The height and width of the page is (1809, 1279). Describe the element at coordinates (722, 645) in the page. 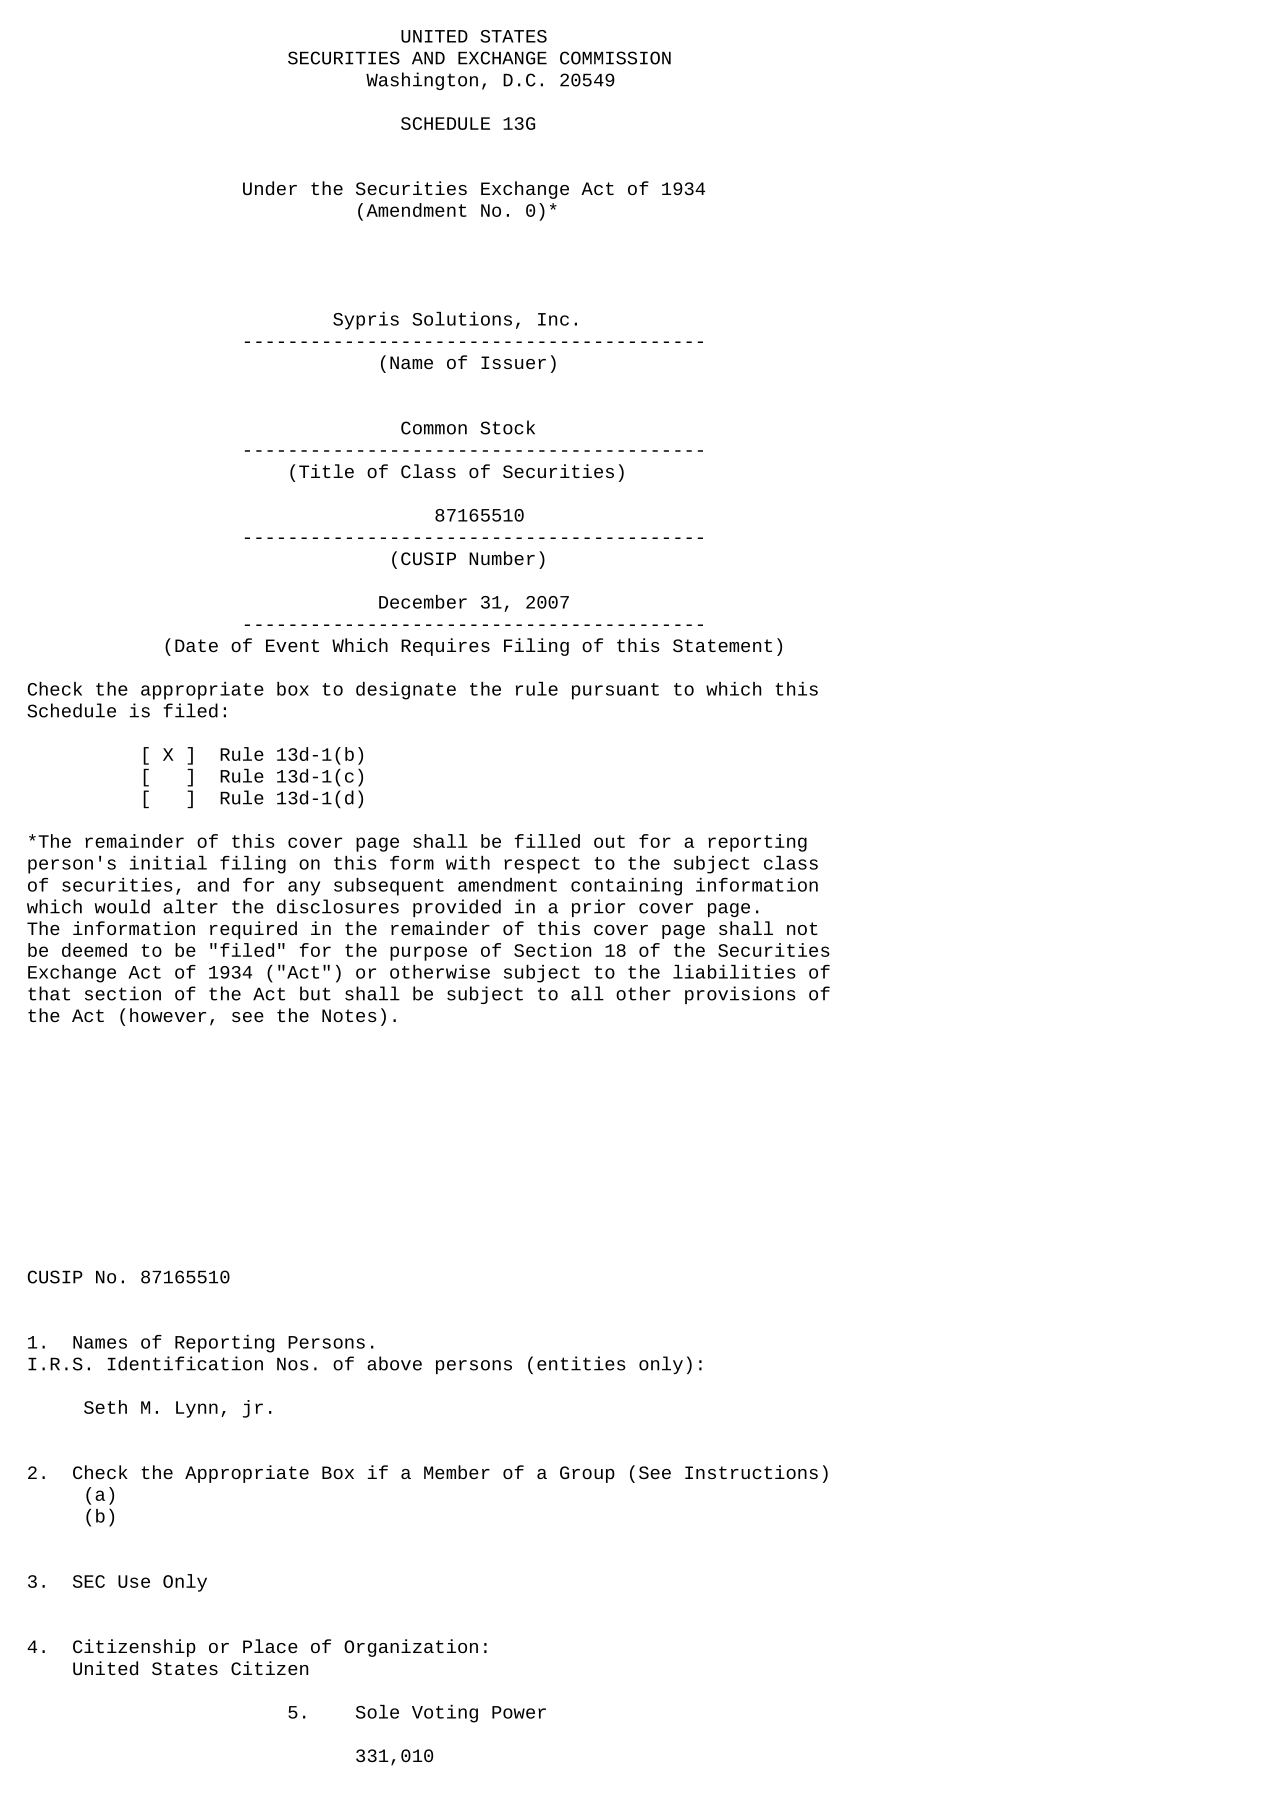

I see `Statement` at that location.
